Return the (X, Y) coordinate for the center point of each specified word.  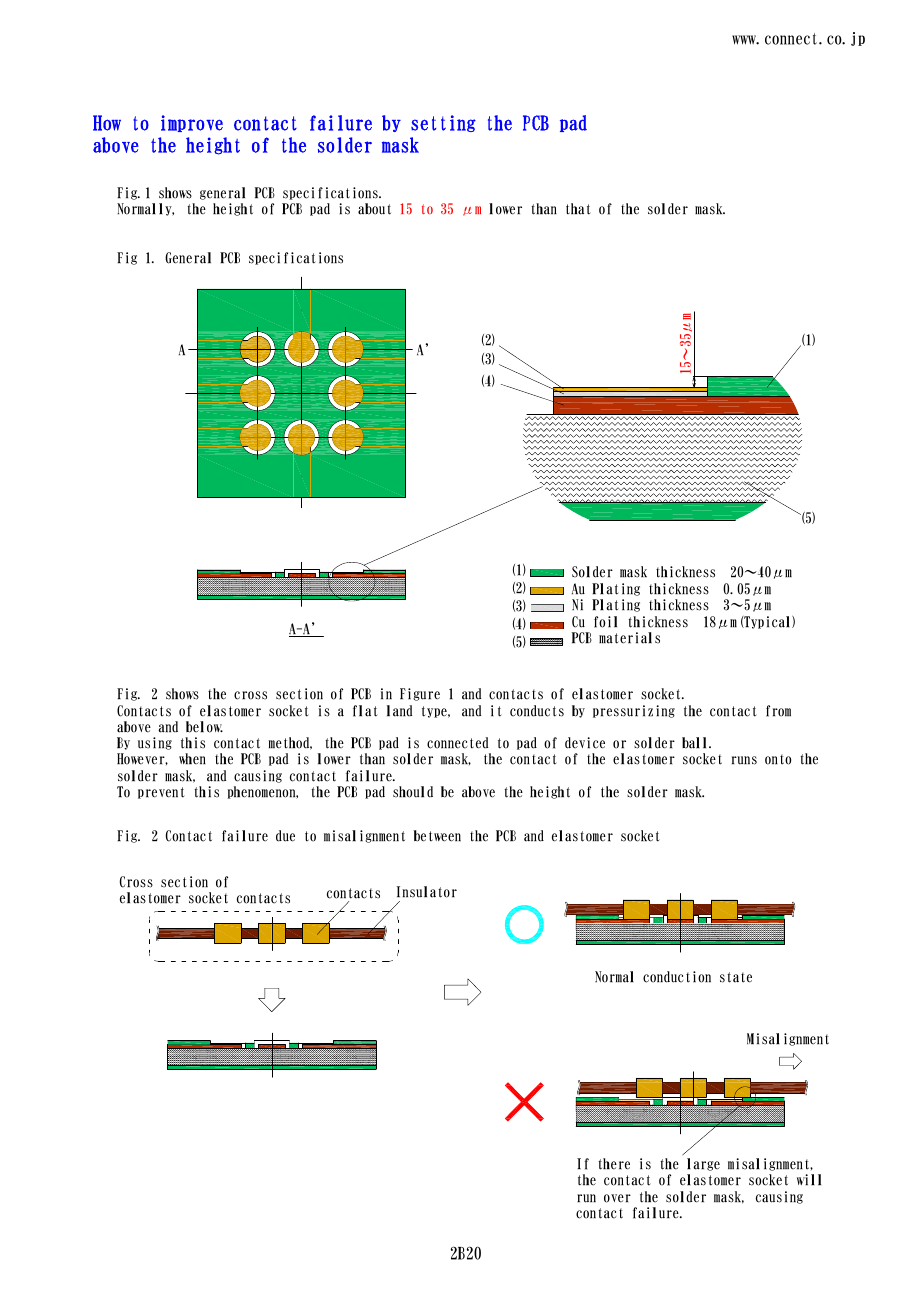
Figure (420, 694)
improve (192, 123)
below (204, 727)
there (614, 1164)
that (578, 209)
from (778, 711)
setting (443, 123)
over (617, 1198)
